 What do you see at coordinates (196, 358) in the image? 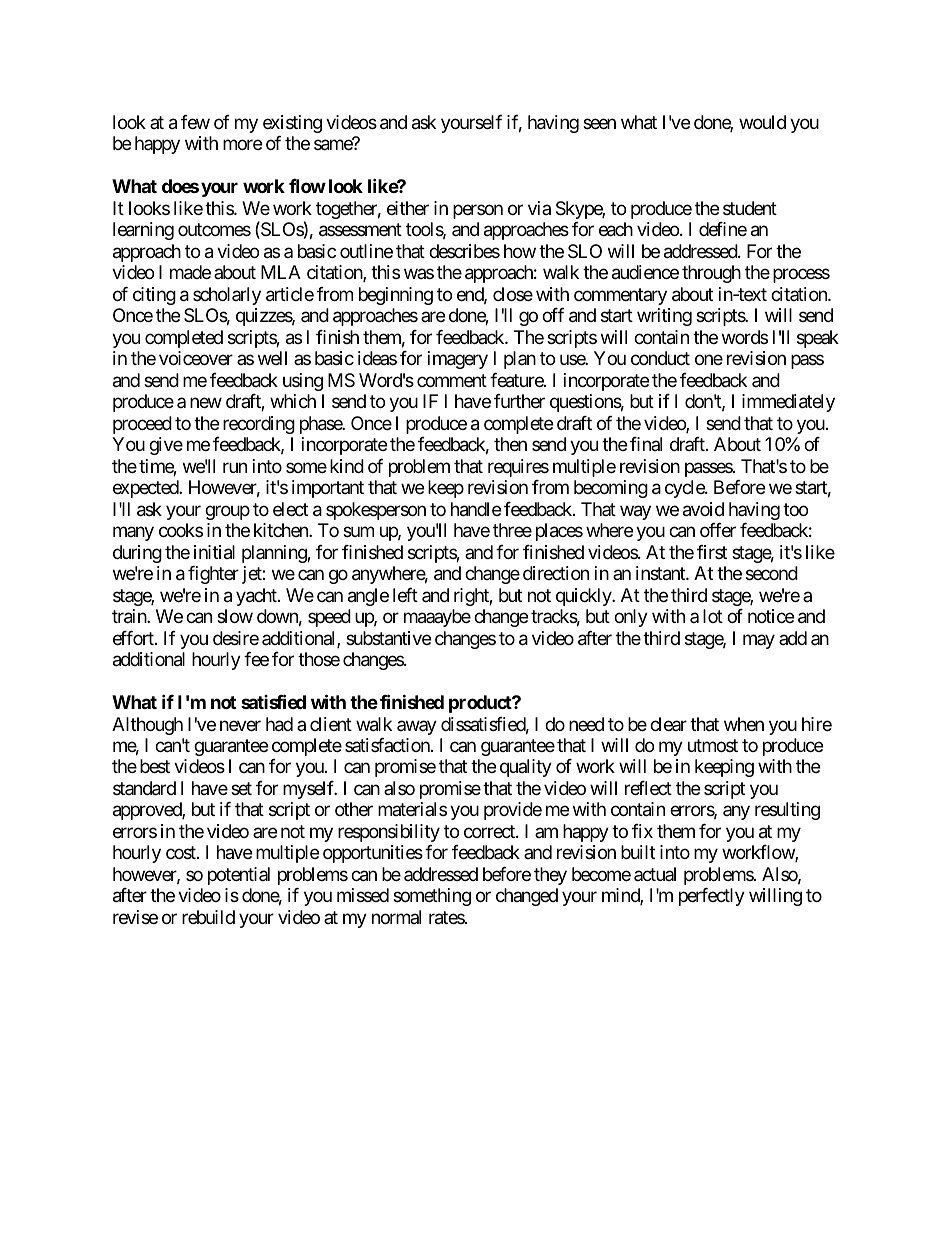
I see `voiceover` at bounding box center [196, 358].
